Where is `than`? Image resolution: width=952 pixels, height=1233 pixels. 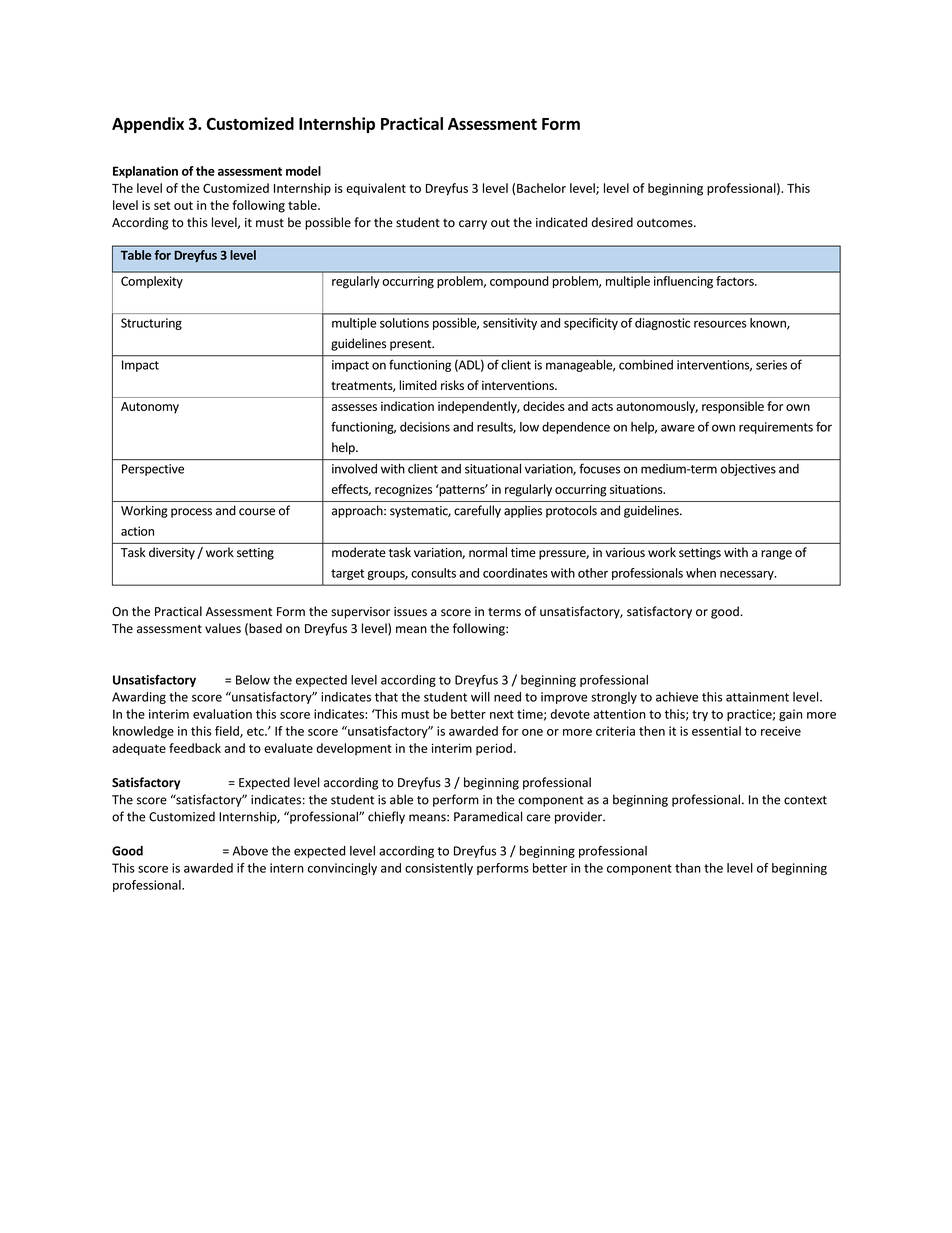 than is located at coordinates (688, 868).
